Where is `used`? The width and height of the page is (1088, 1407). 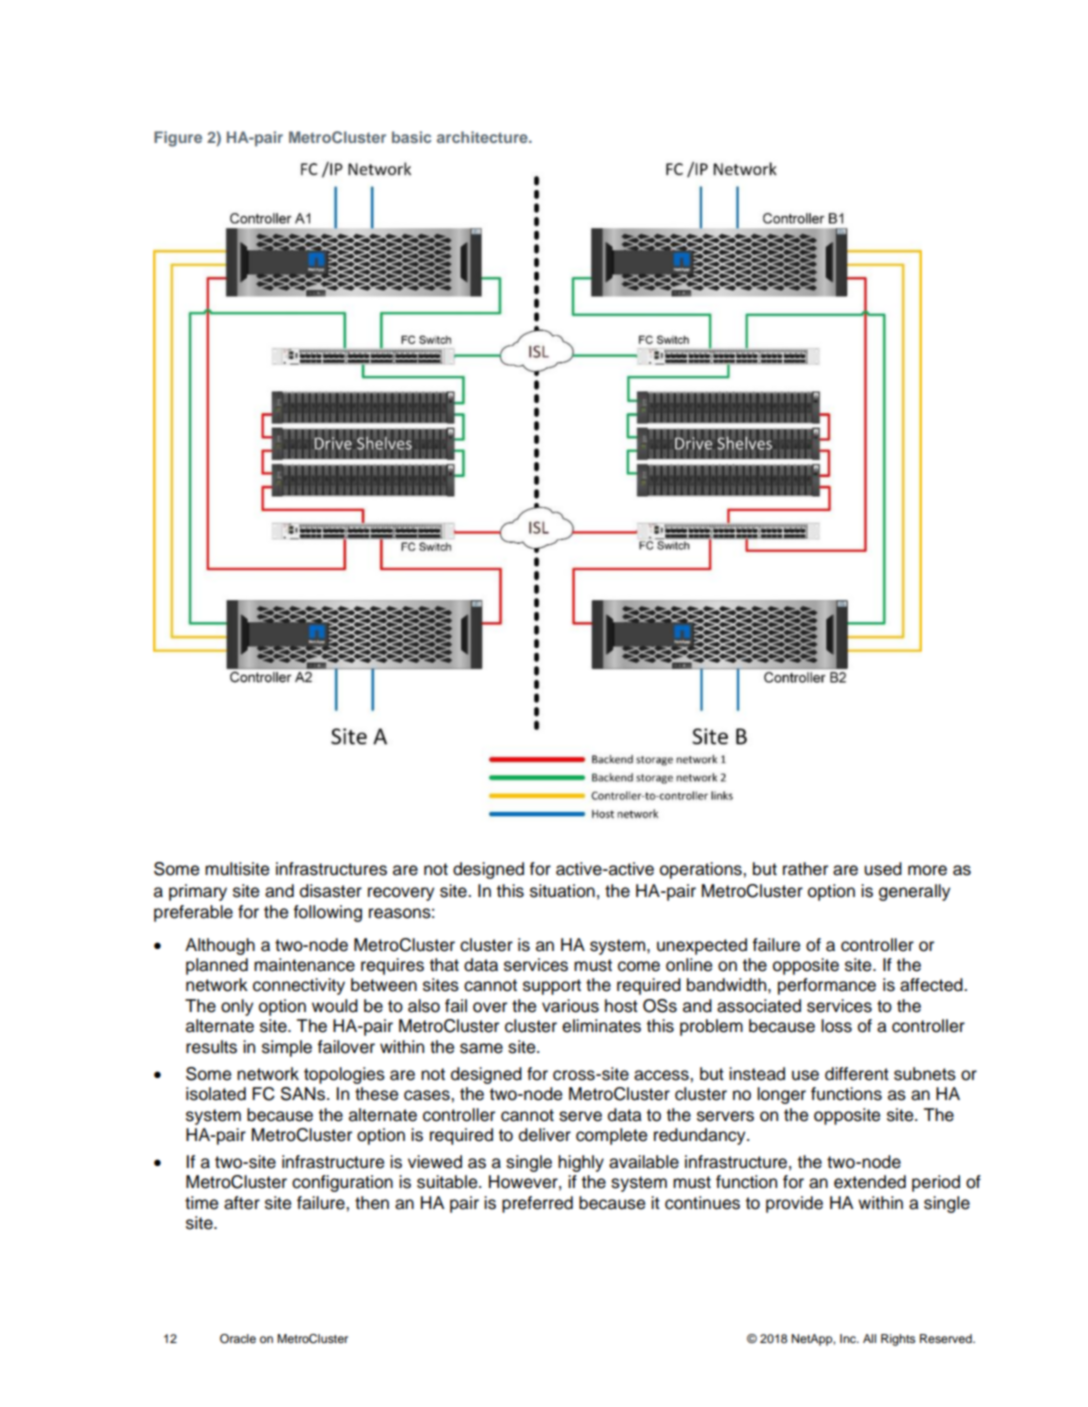 used is located at coordinates (883, 869).
